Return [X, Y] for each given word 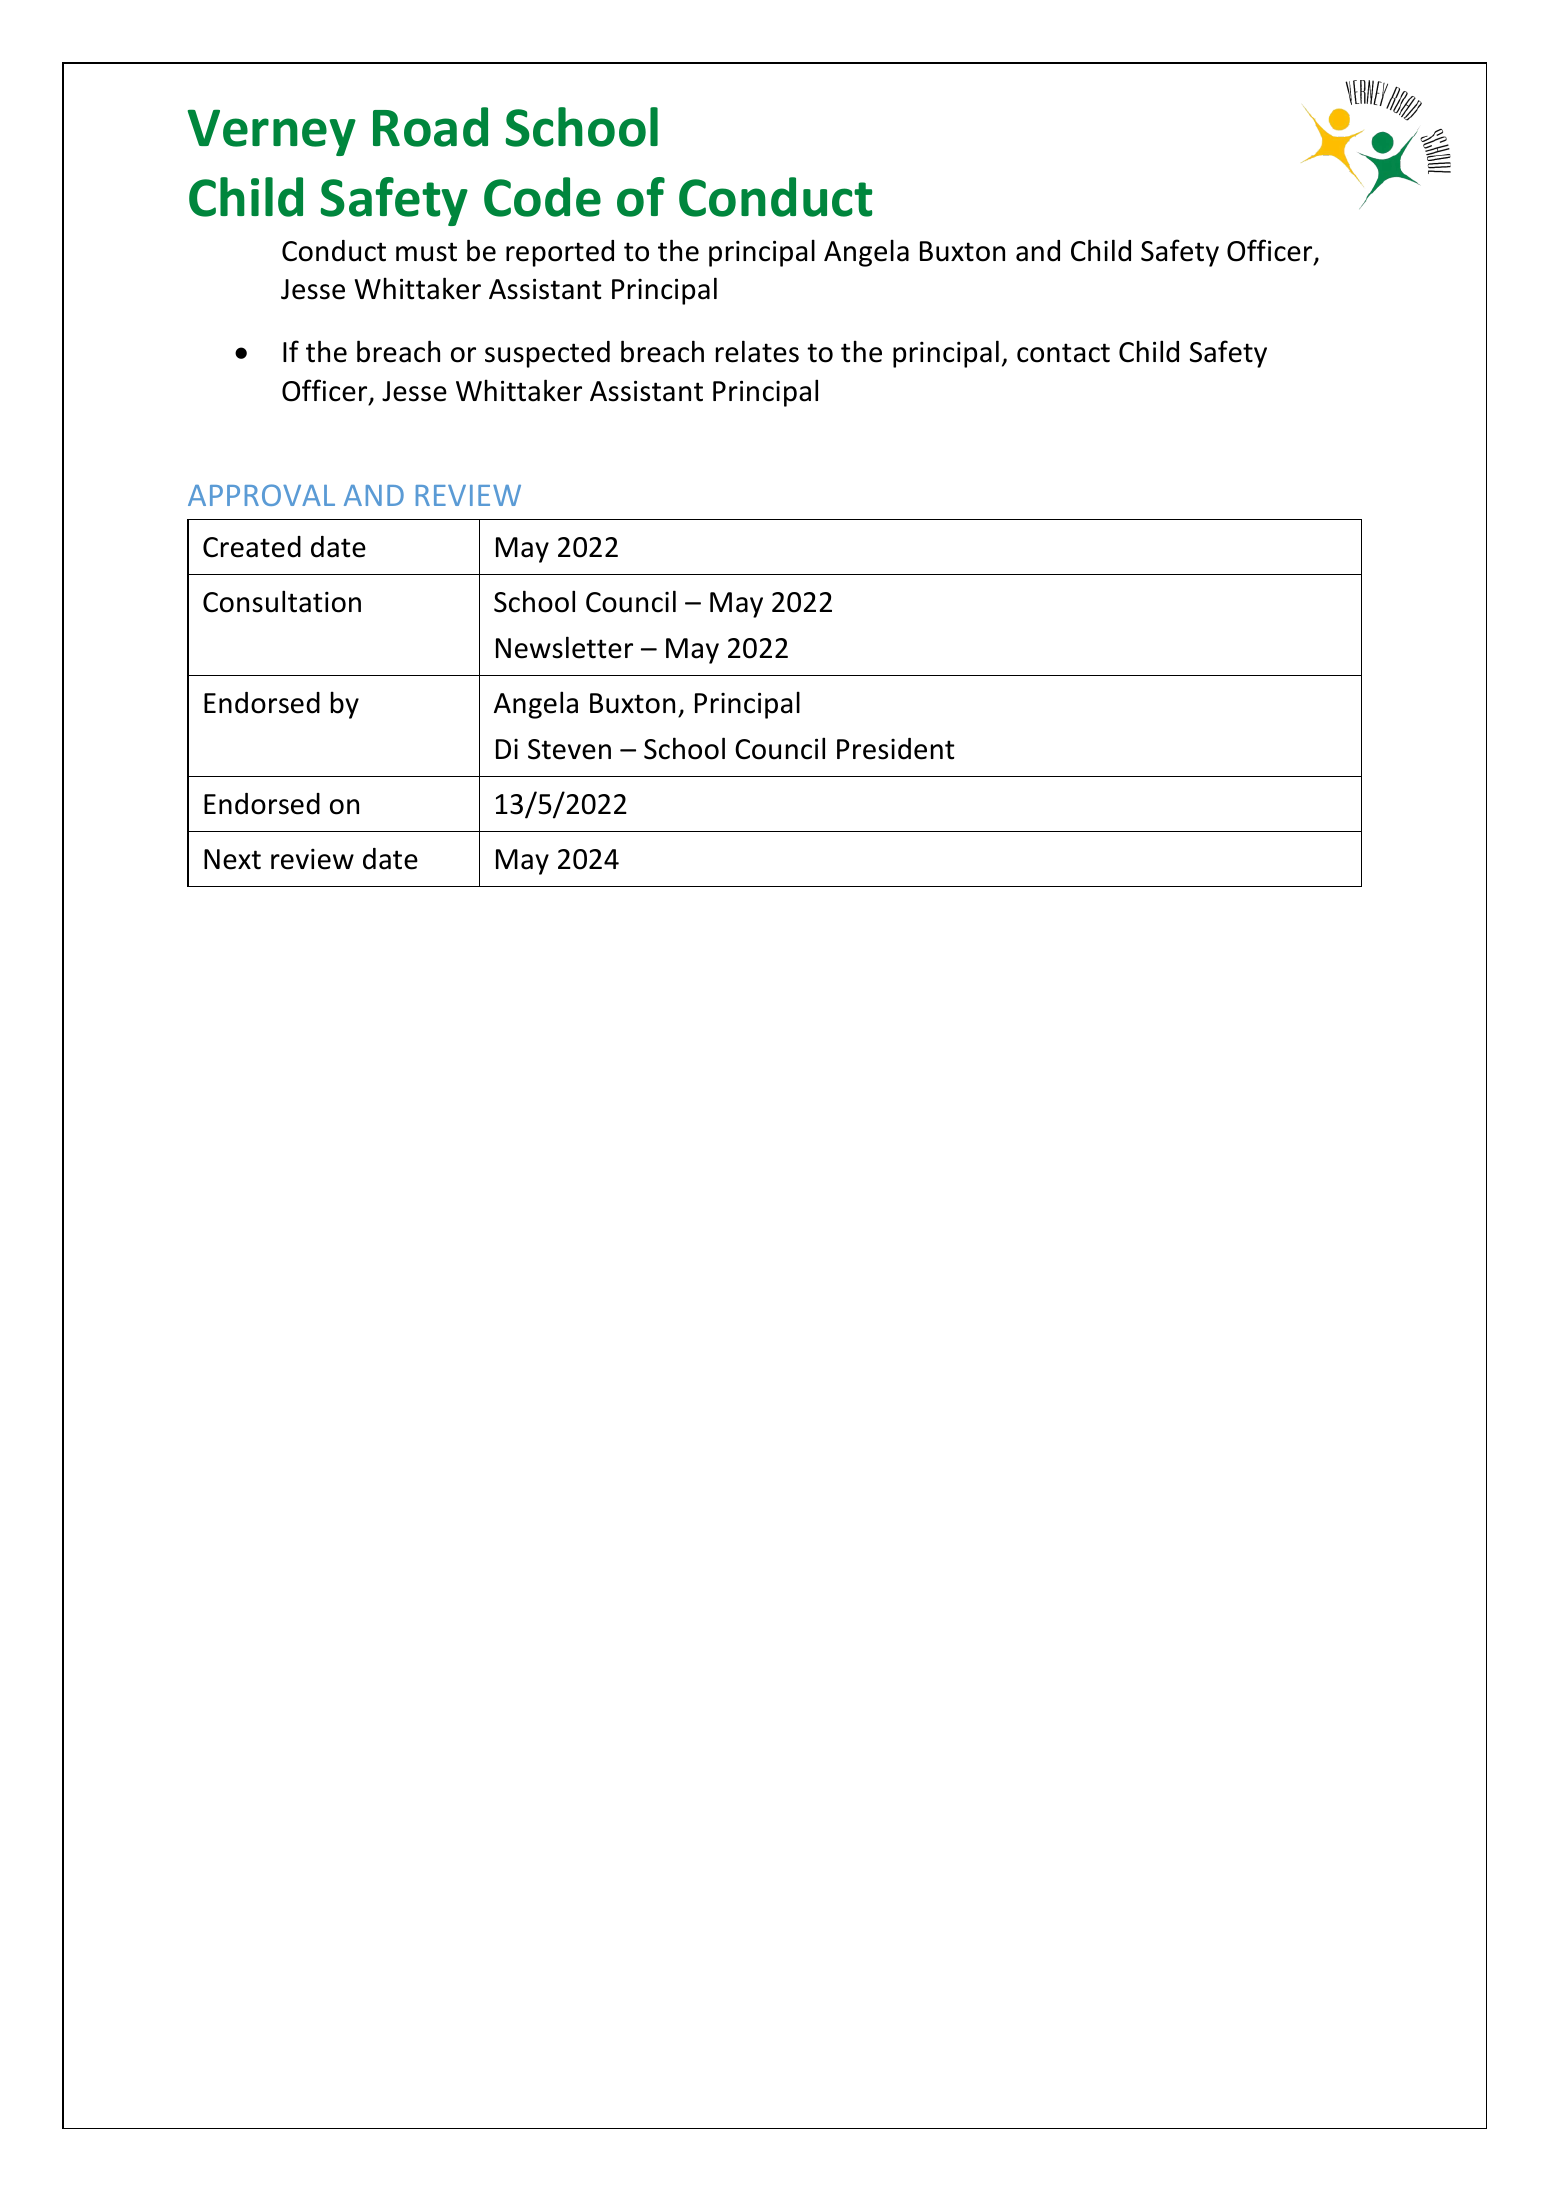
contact [1063, 353]
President [896, 749]
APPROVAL [261, 495]
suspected [547, 354]
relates [757, 351]
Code [542, 197]
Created [252, 547]
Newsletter [564, 647]
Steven [569, 749]
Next [232, 859]
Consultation [282, 601]
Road [430, 127]
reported [560, 253]
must [426, 252]
